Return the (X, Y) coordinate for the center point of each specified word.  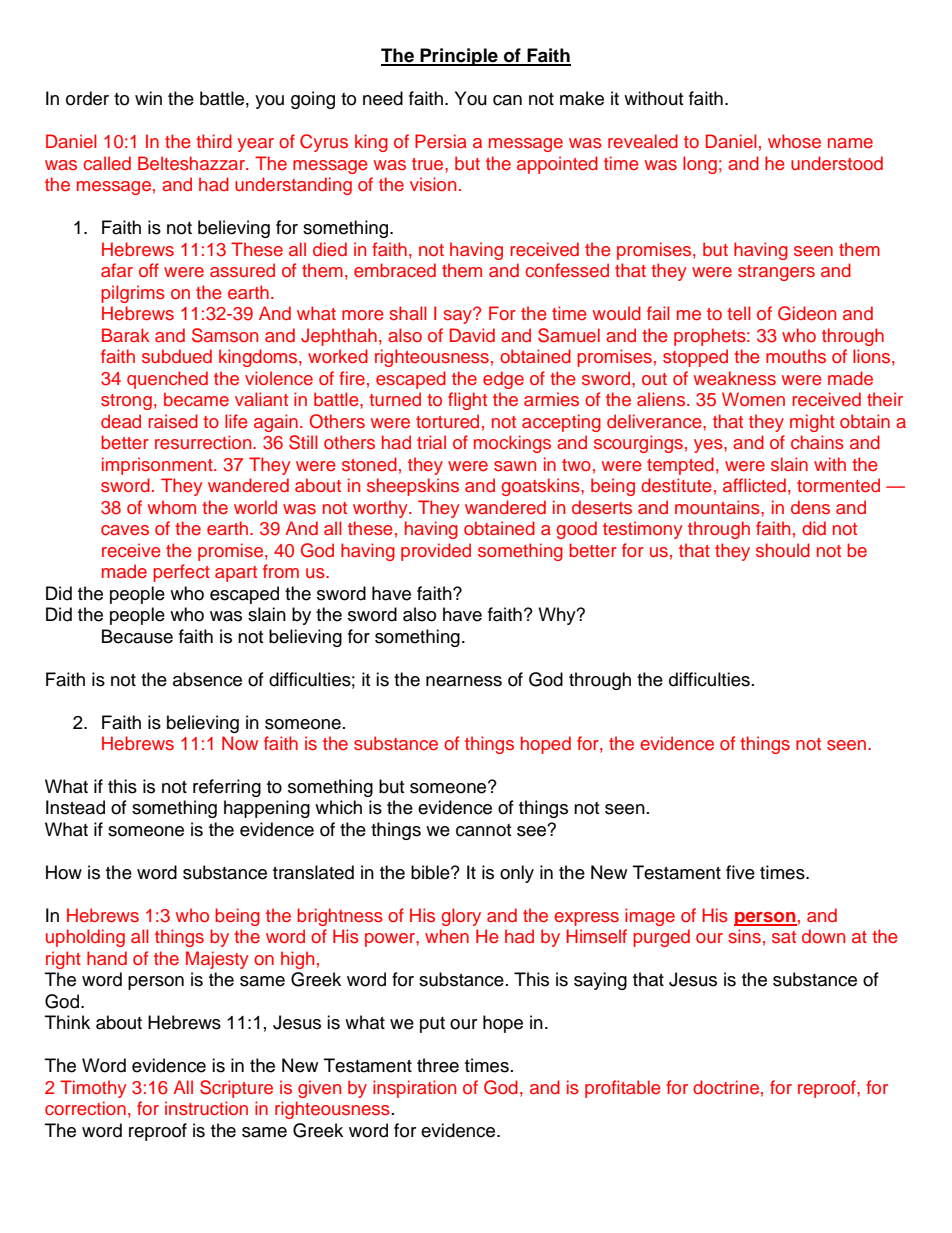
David (472, 335)
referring (227, 788)
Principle (459, 57)
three (438, 1065)
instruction (206, 1108)
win (148, 98)
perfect (181, 573)
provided (436, 552)
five (740, 872)
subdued (177, 356)
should (783, 550)
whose (794, 141)
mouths (796, 356)
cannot (483, 830)
